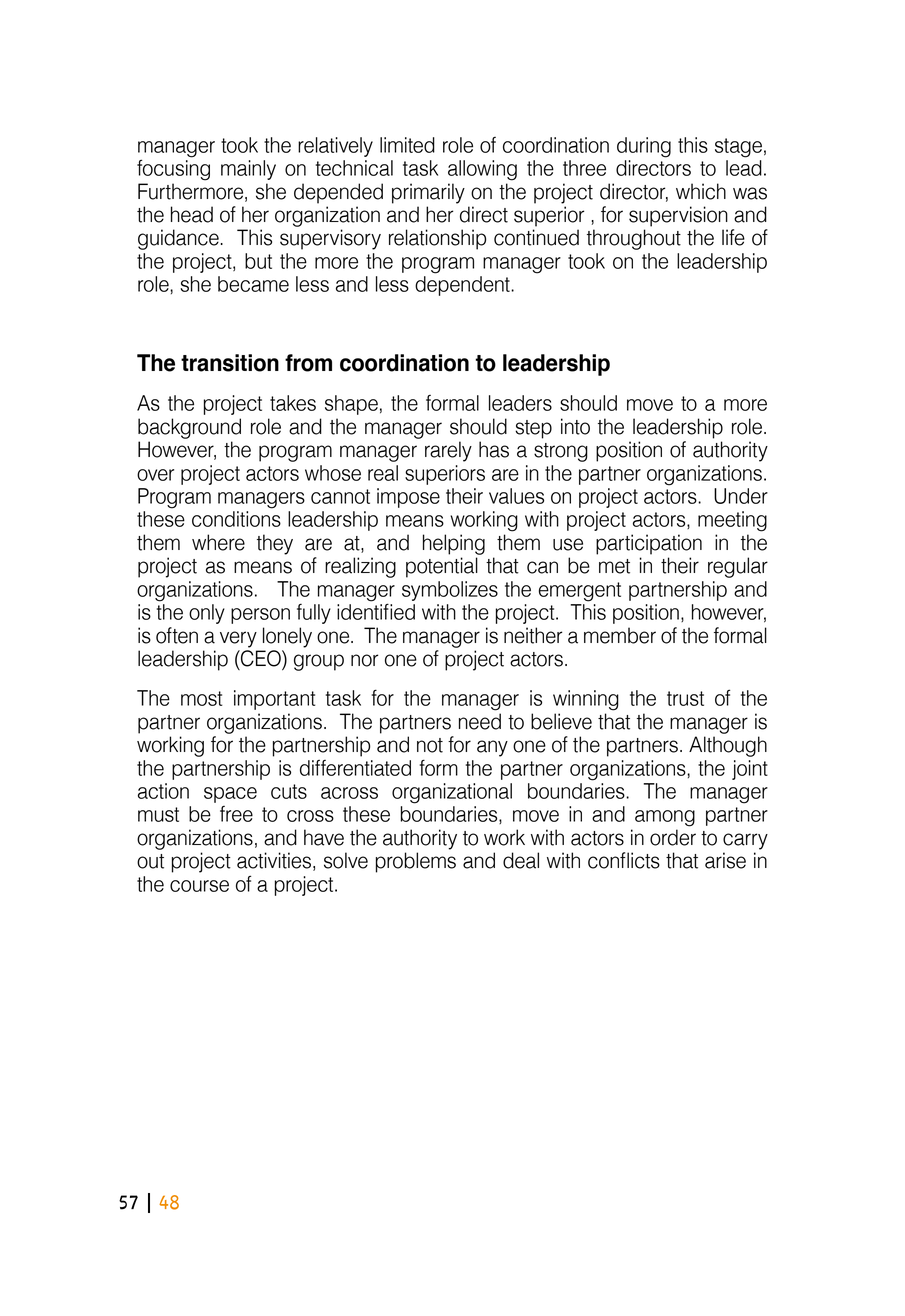 The height and width of the screenshot is (1316, 905). I want to click on allowing, so click(482, 170).
